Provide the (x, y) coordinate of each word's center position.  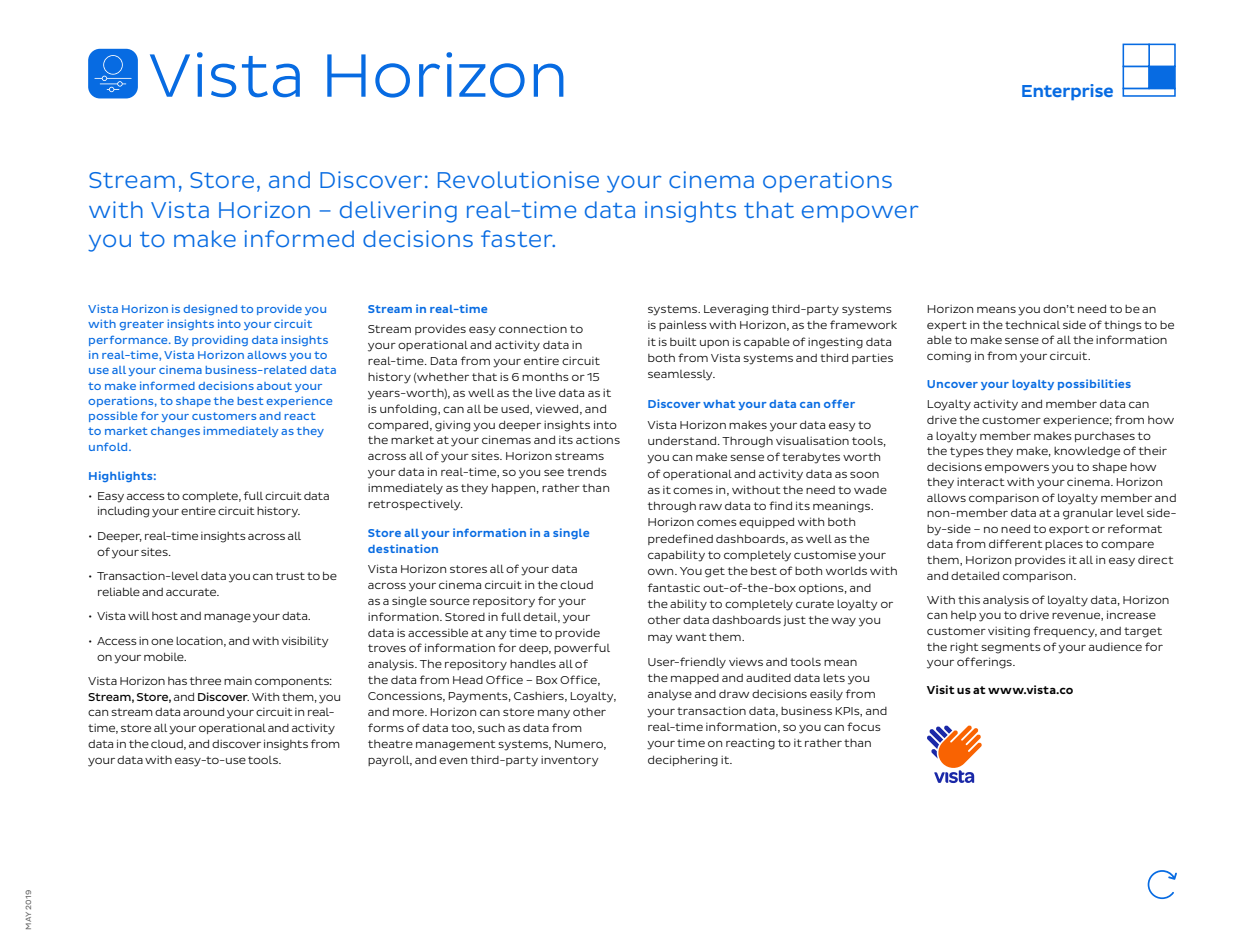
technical (1032, 324)
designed (210, 309)
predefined (680, 539)
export (1069, 530)
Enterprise (1067, 92)
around (203, 711)
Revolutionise (518, 179)
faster (518, 238)
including (123, 512)
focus (864, 726)
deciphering (683, 761)
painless (683, 325)
